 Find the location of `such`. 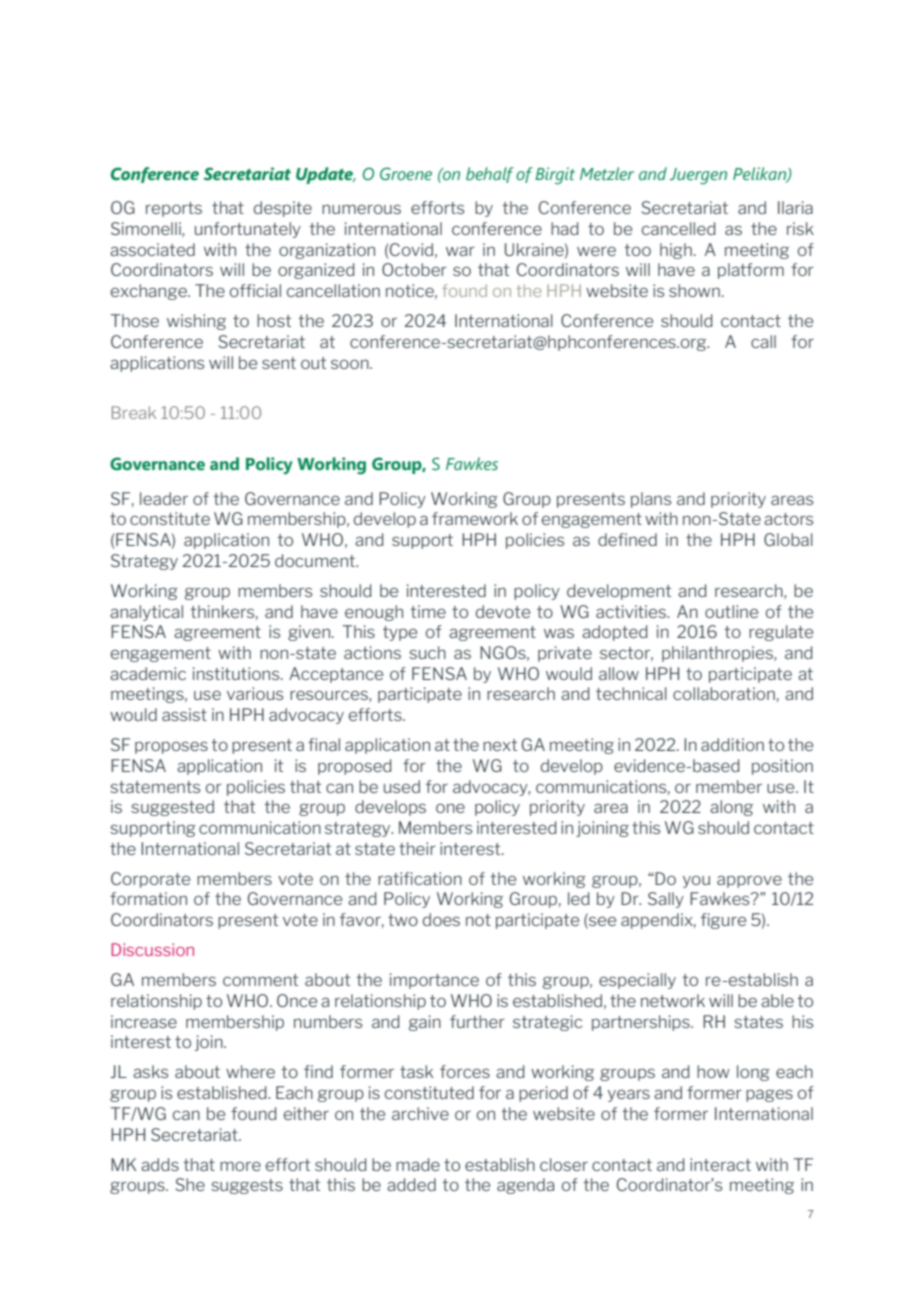

such is located at coordinates (427, 652).
